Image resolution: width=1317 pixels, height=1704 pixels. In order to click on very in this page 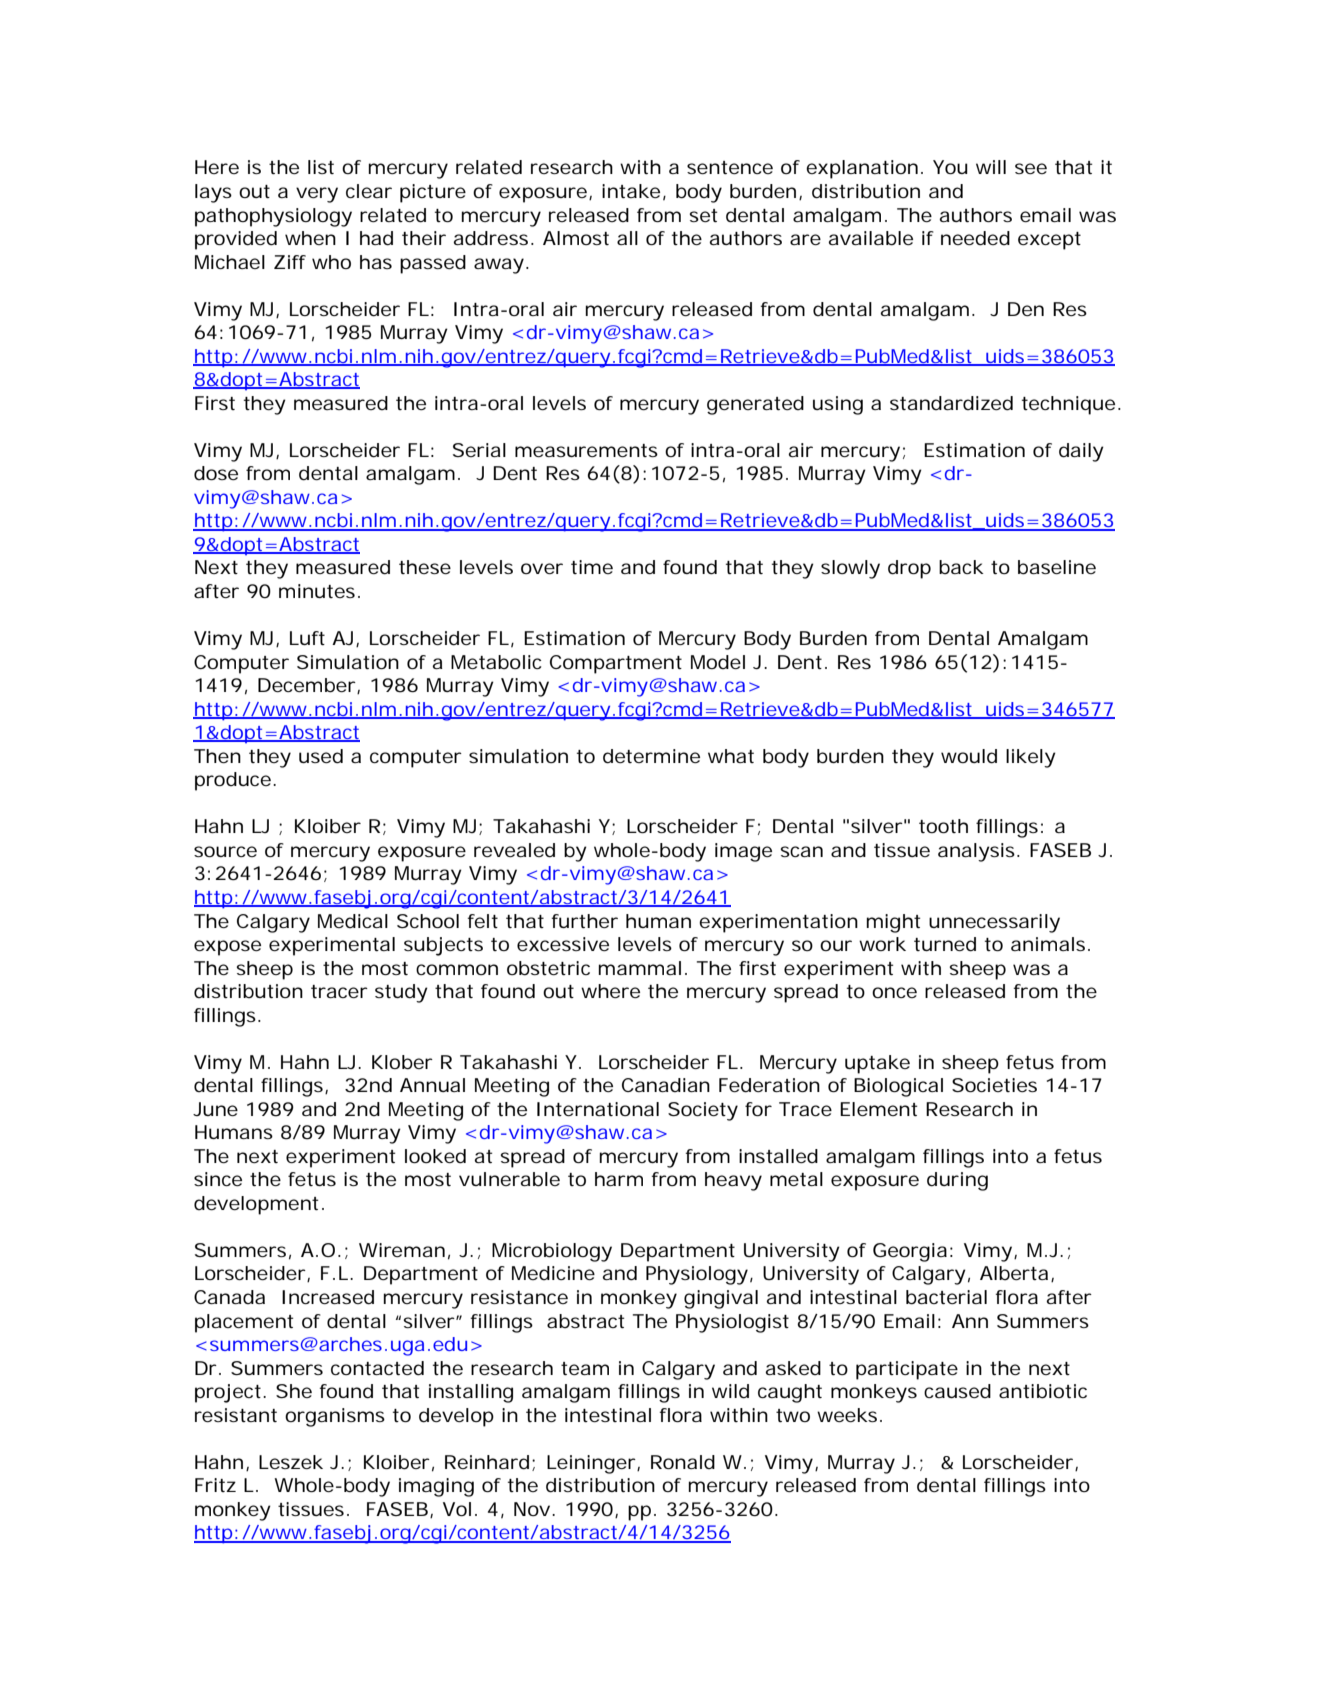, I will do `click(317, 195)`.
